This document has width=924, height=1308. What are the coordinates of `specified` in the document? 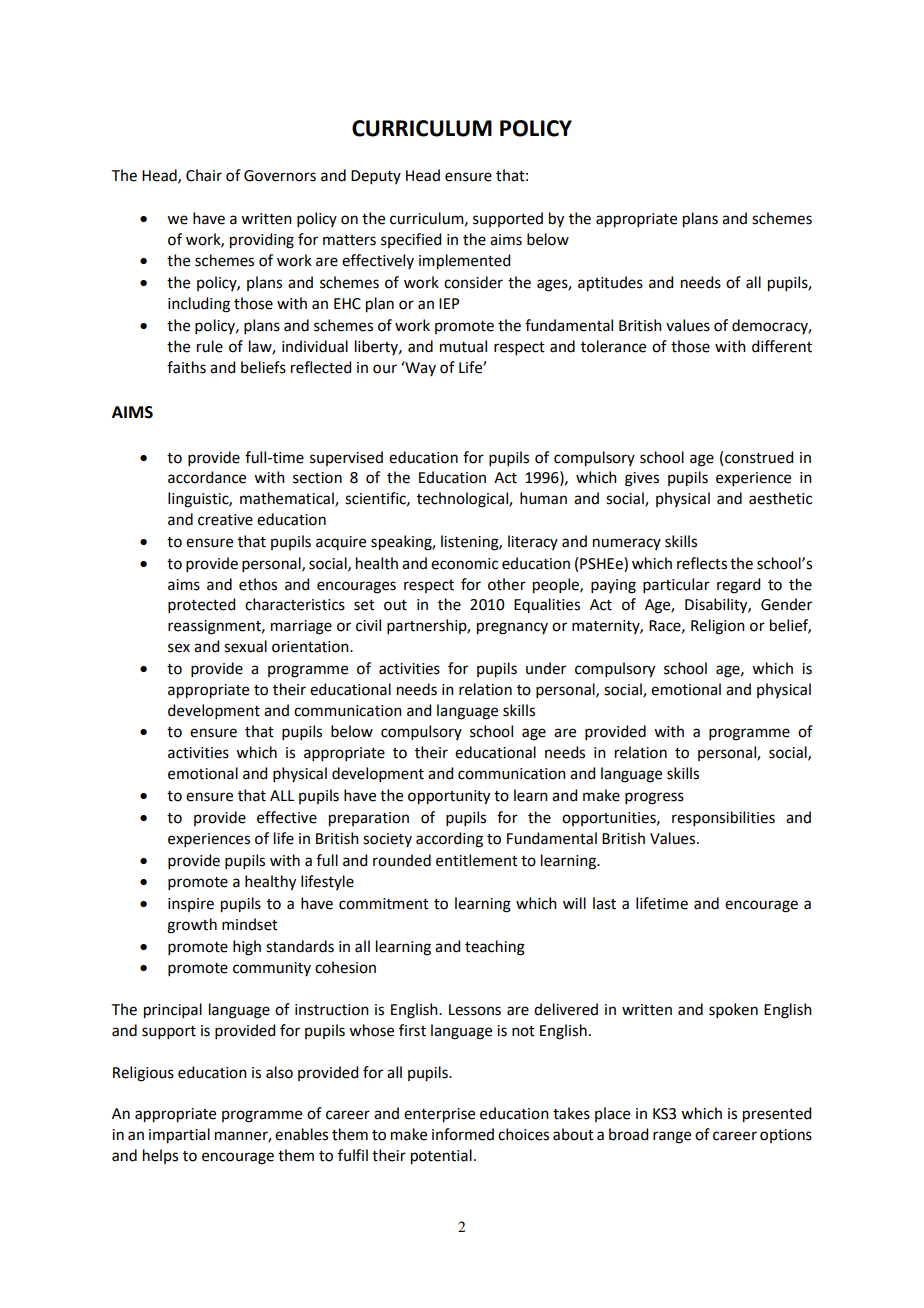 It's located at (411, 240).
